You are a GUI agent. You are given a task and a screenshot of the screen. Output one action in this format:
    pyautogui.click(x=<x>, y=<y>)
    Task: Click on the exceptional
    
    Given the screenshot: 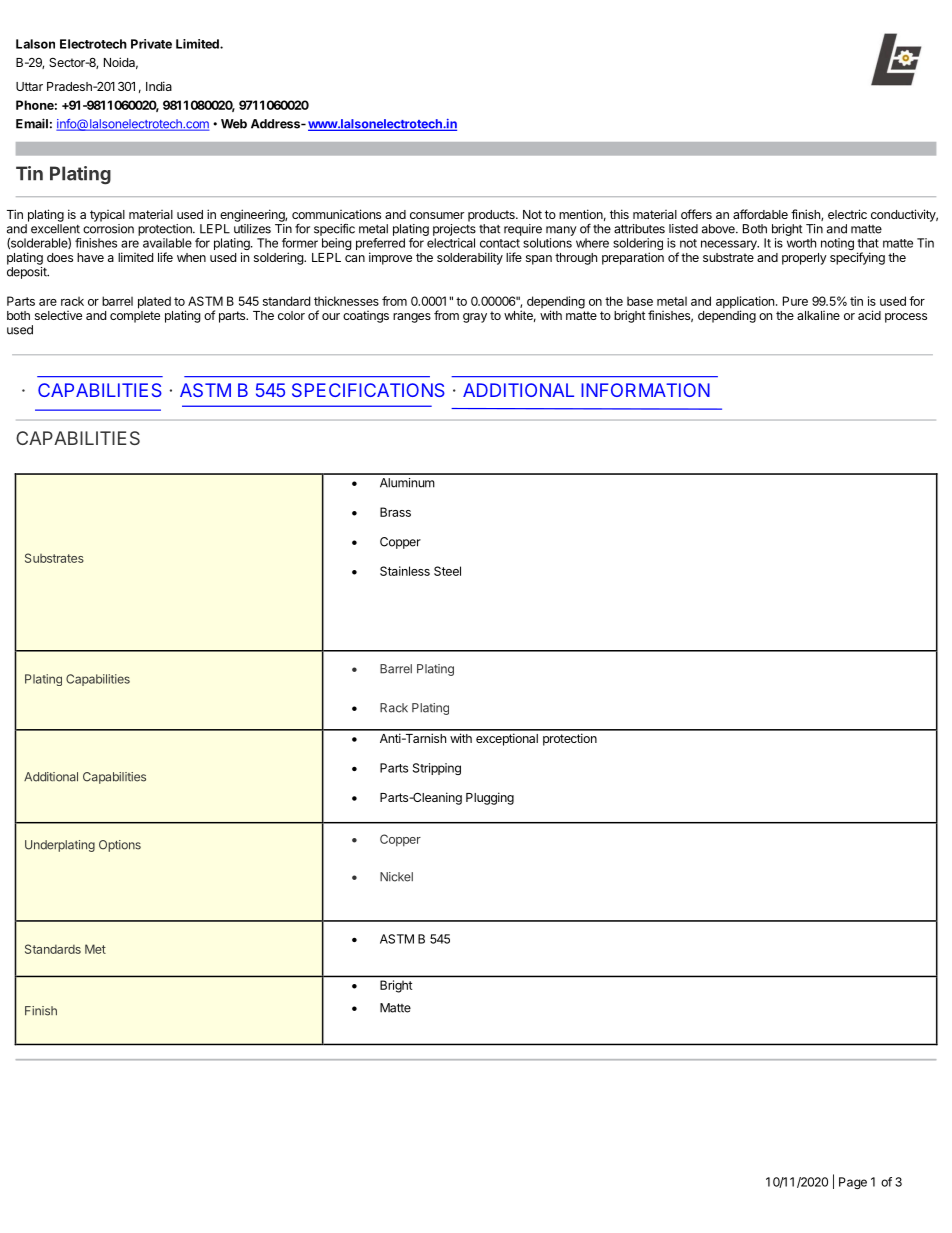 What is the action you would take?
    pyautogui.click(x=507, y=739)
